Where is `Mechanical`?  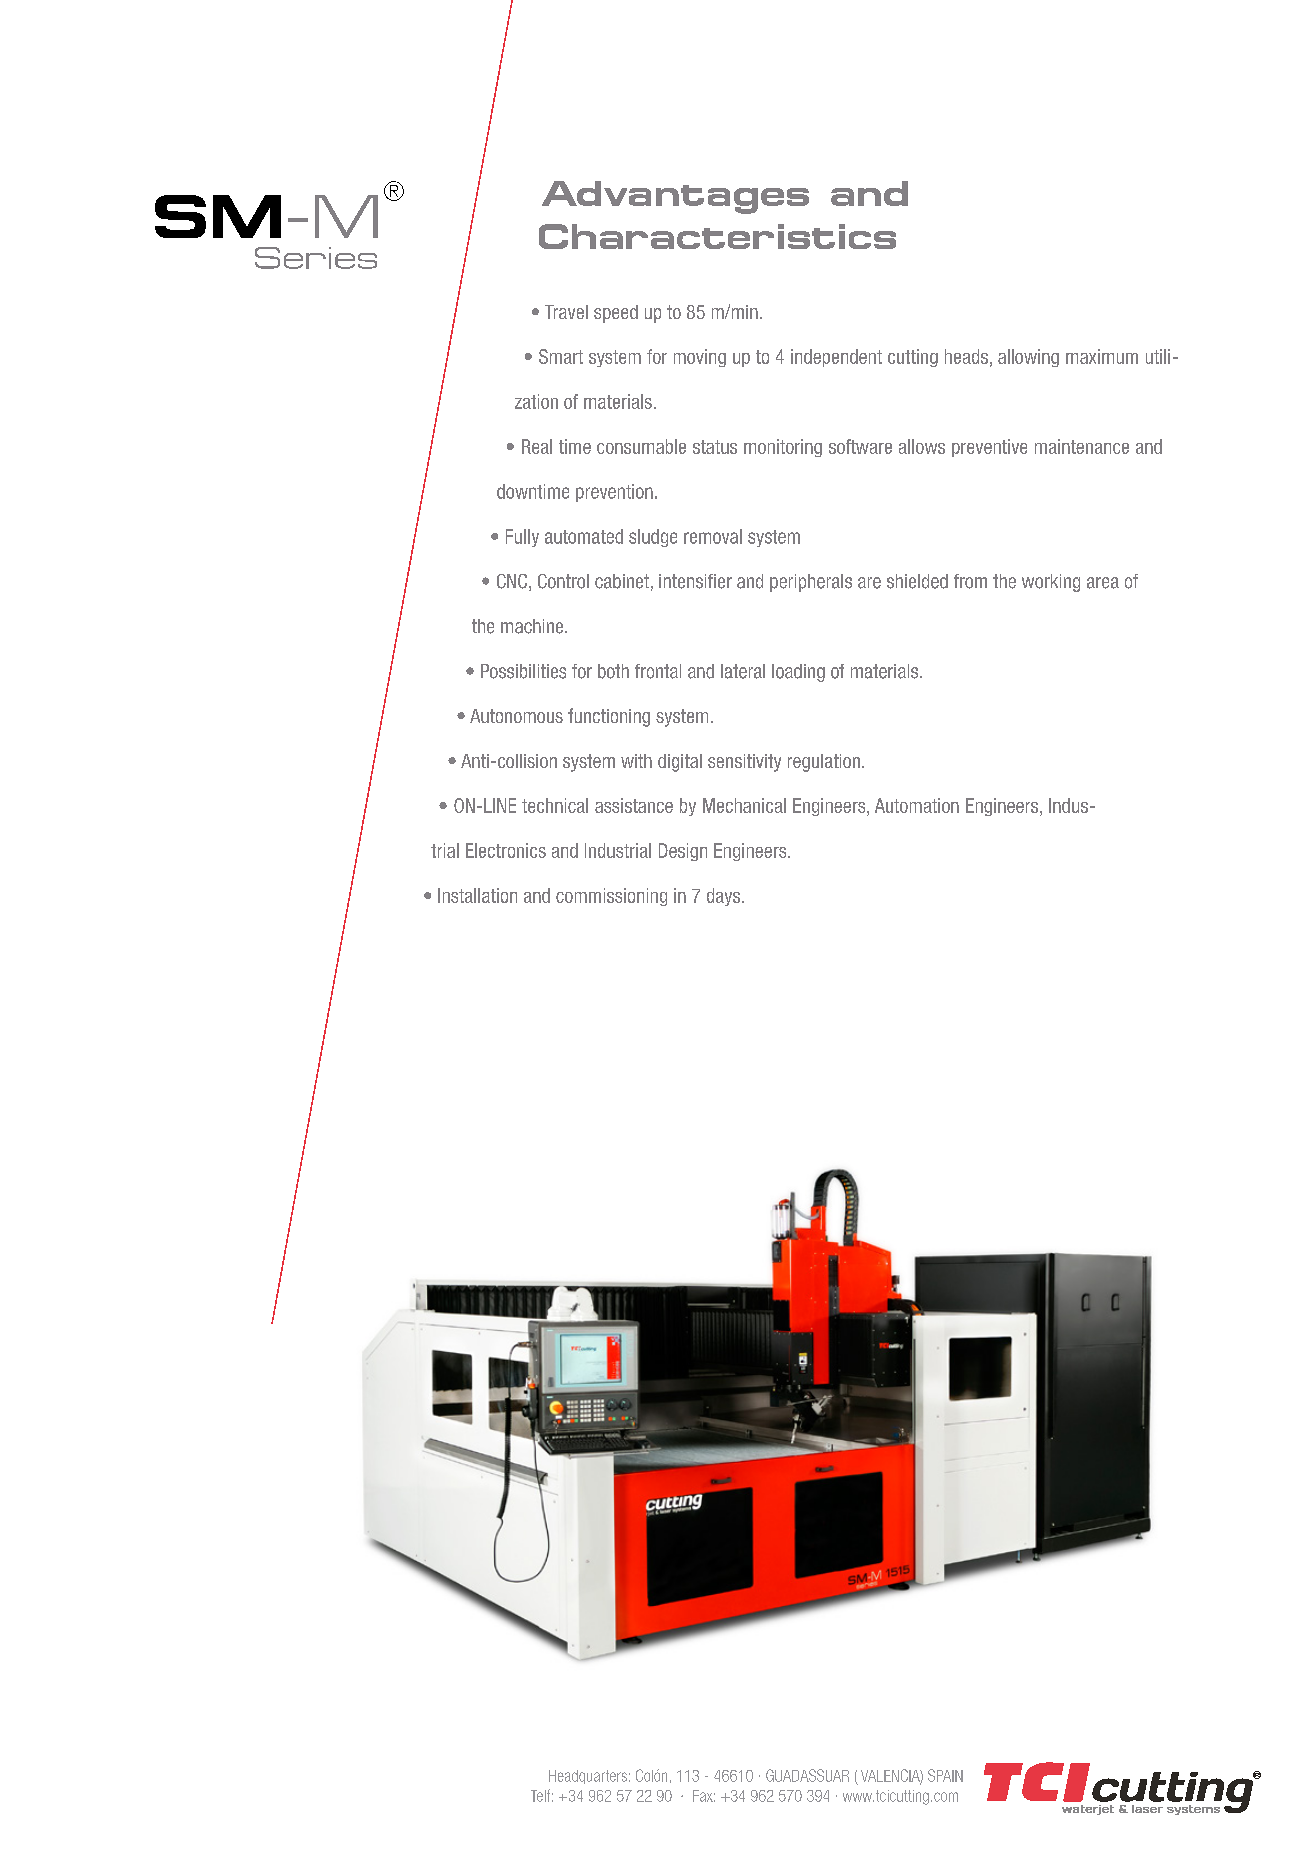
Mechanical is located at coordinates (744, 805).
